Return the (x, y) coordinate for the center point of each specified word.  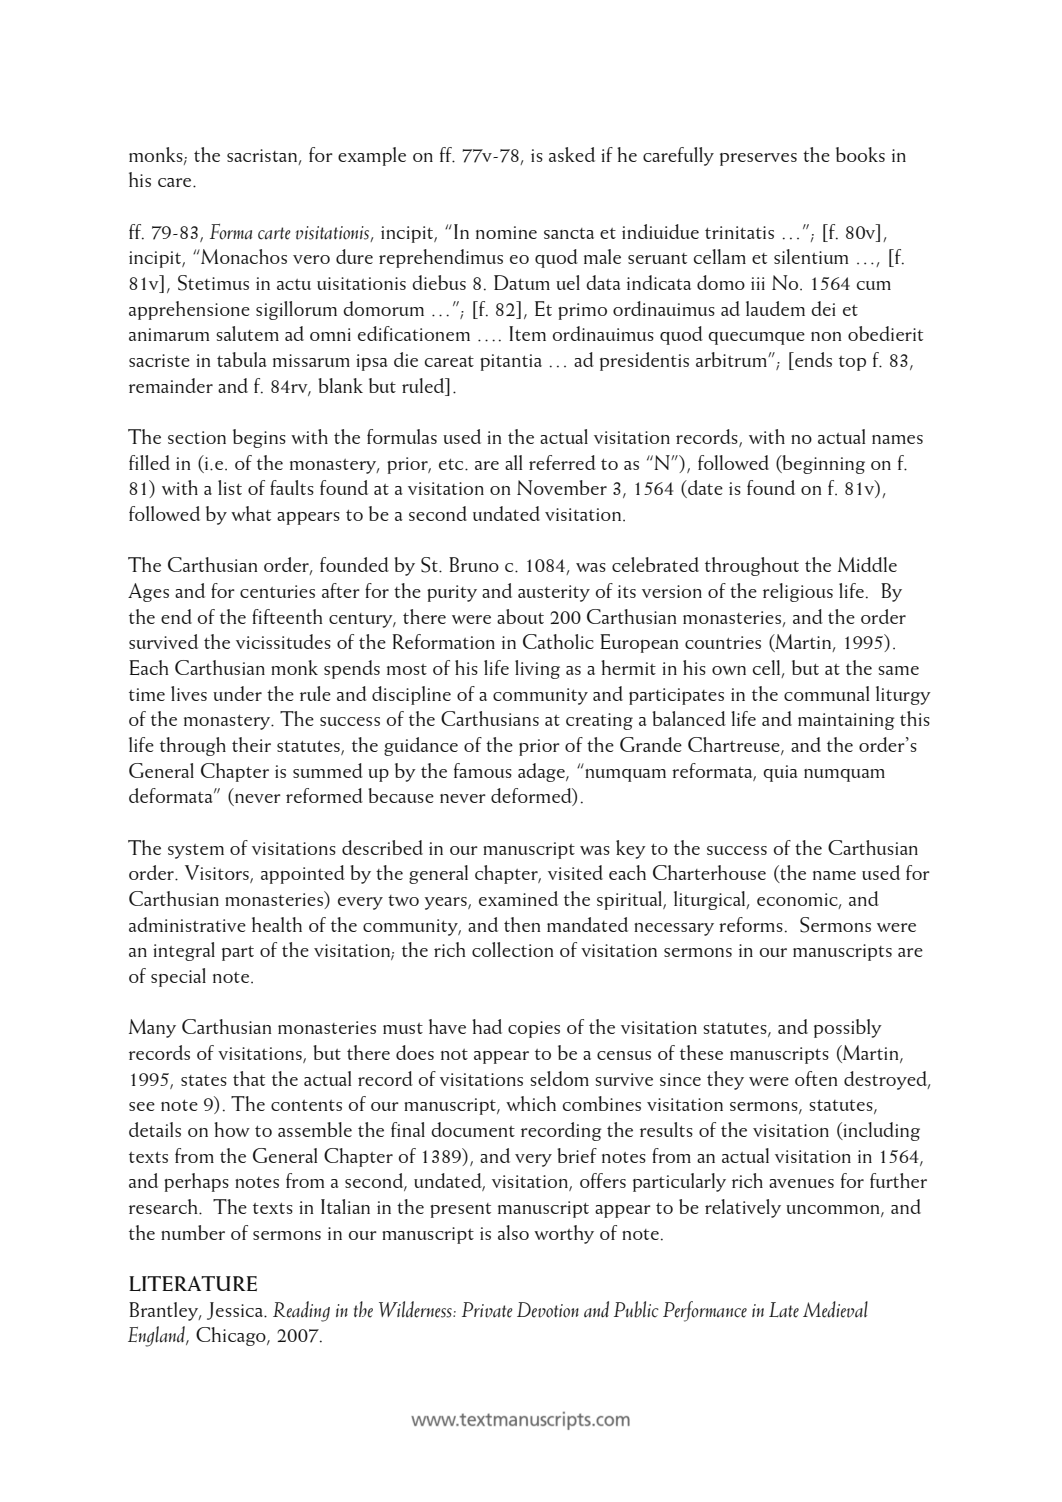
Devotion (548, 1310)
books (860, 154)
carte (274, 233)
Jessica (236, 1311)
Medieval (835, 1309)
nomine (506, 232)
